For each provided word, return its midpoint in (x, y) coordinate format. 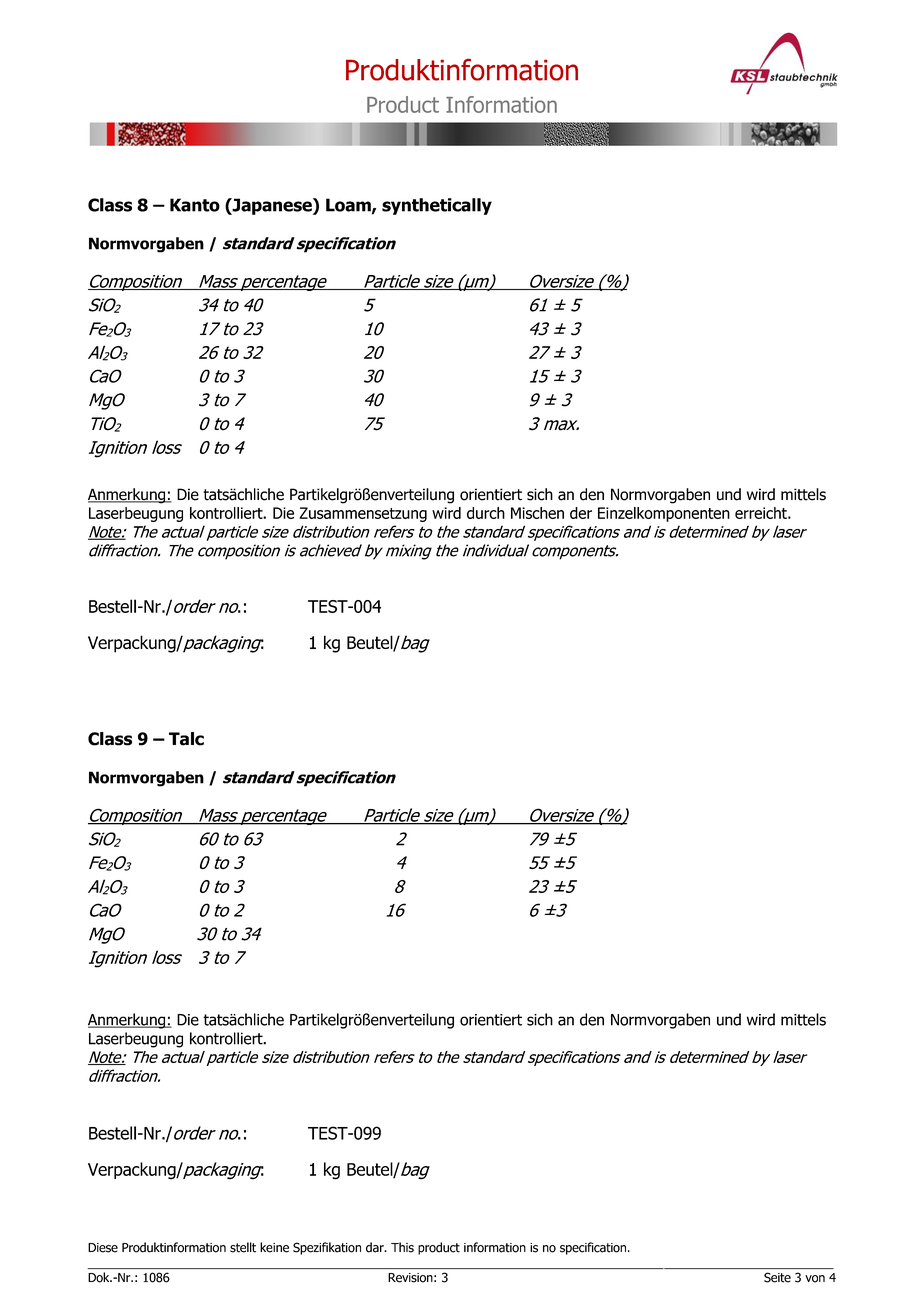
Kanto (195, 205)
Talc (186, 739)
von (815, 1279)
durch (486, 513)
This (402, 1247)
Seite (777, 1277)
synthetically (437, 206)
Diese (103, 1248)
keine (274, 1247)
